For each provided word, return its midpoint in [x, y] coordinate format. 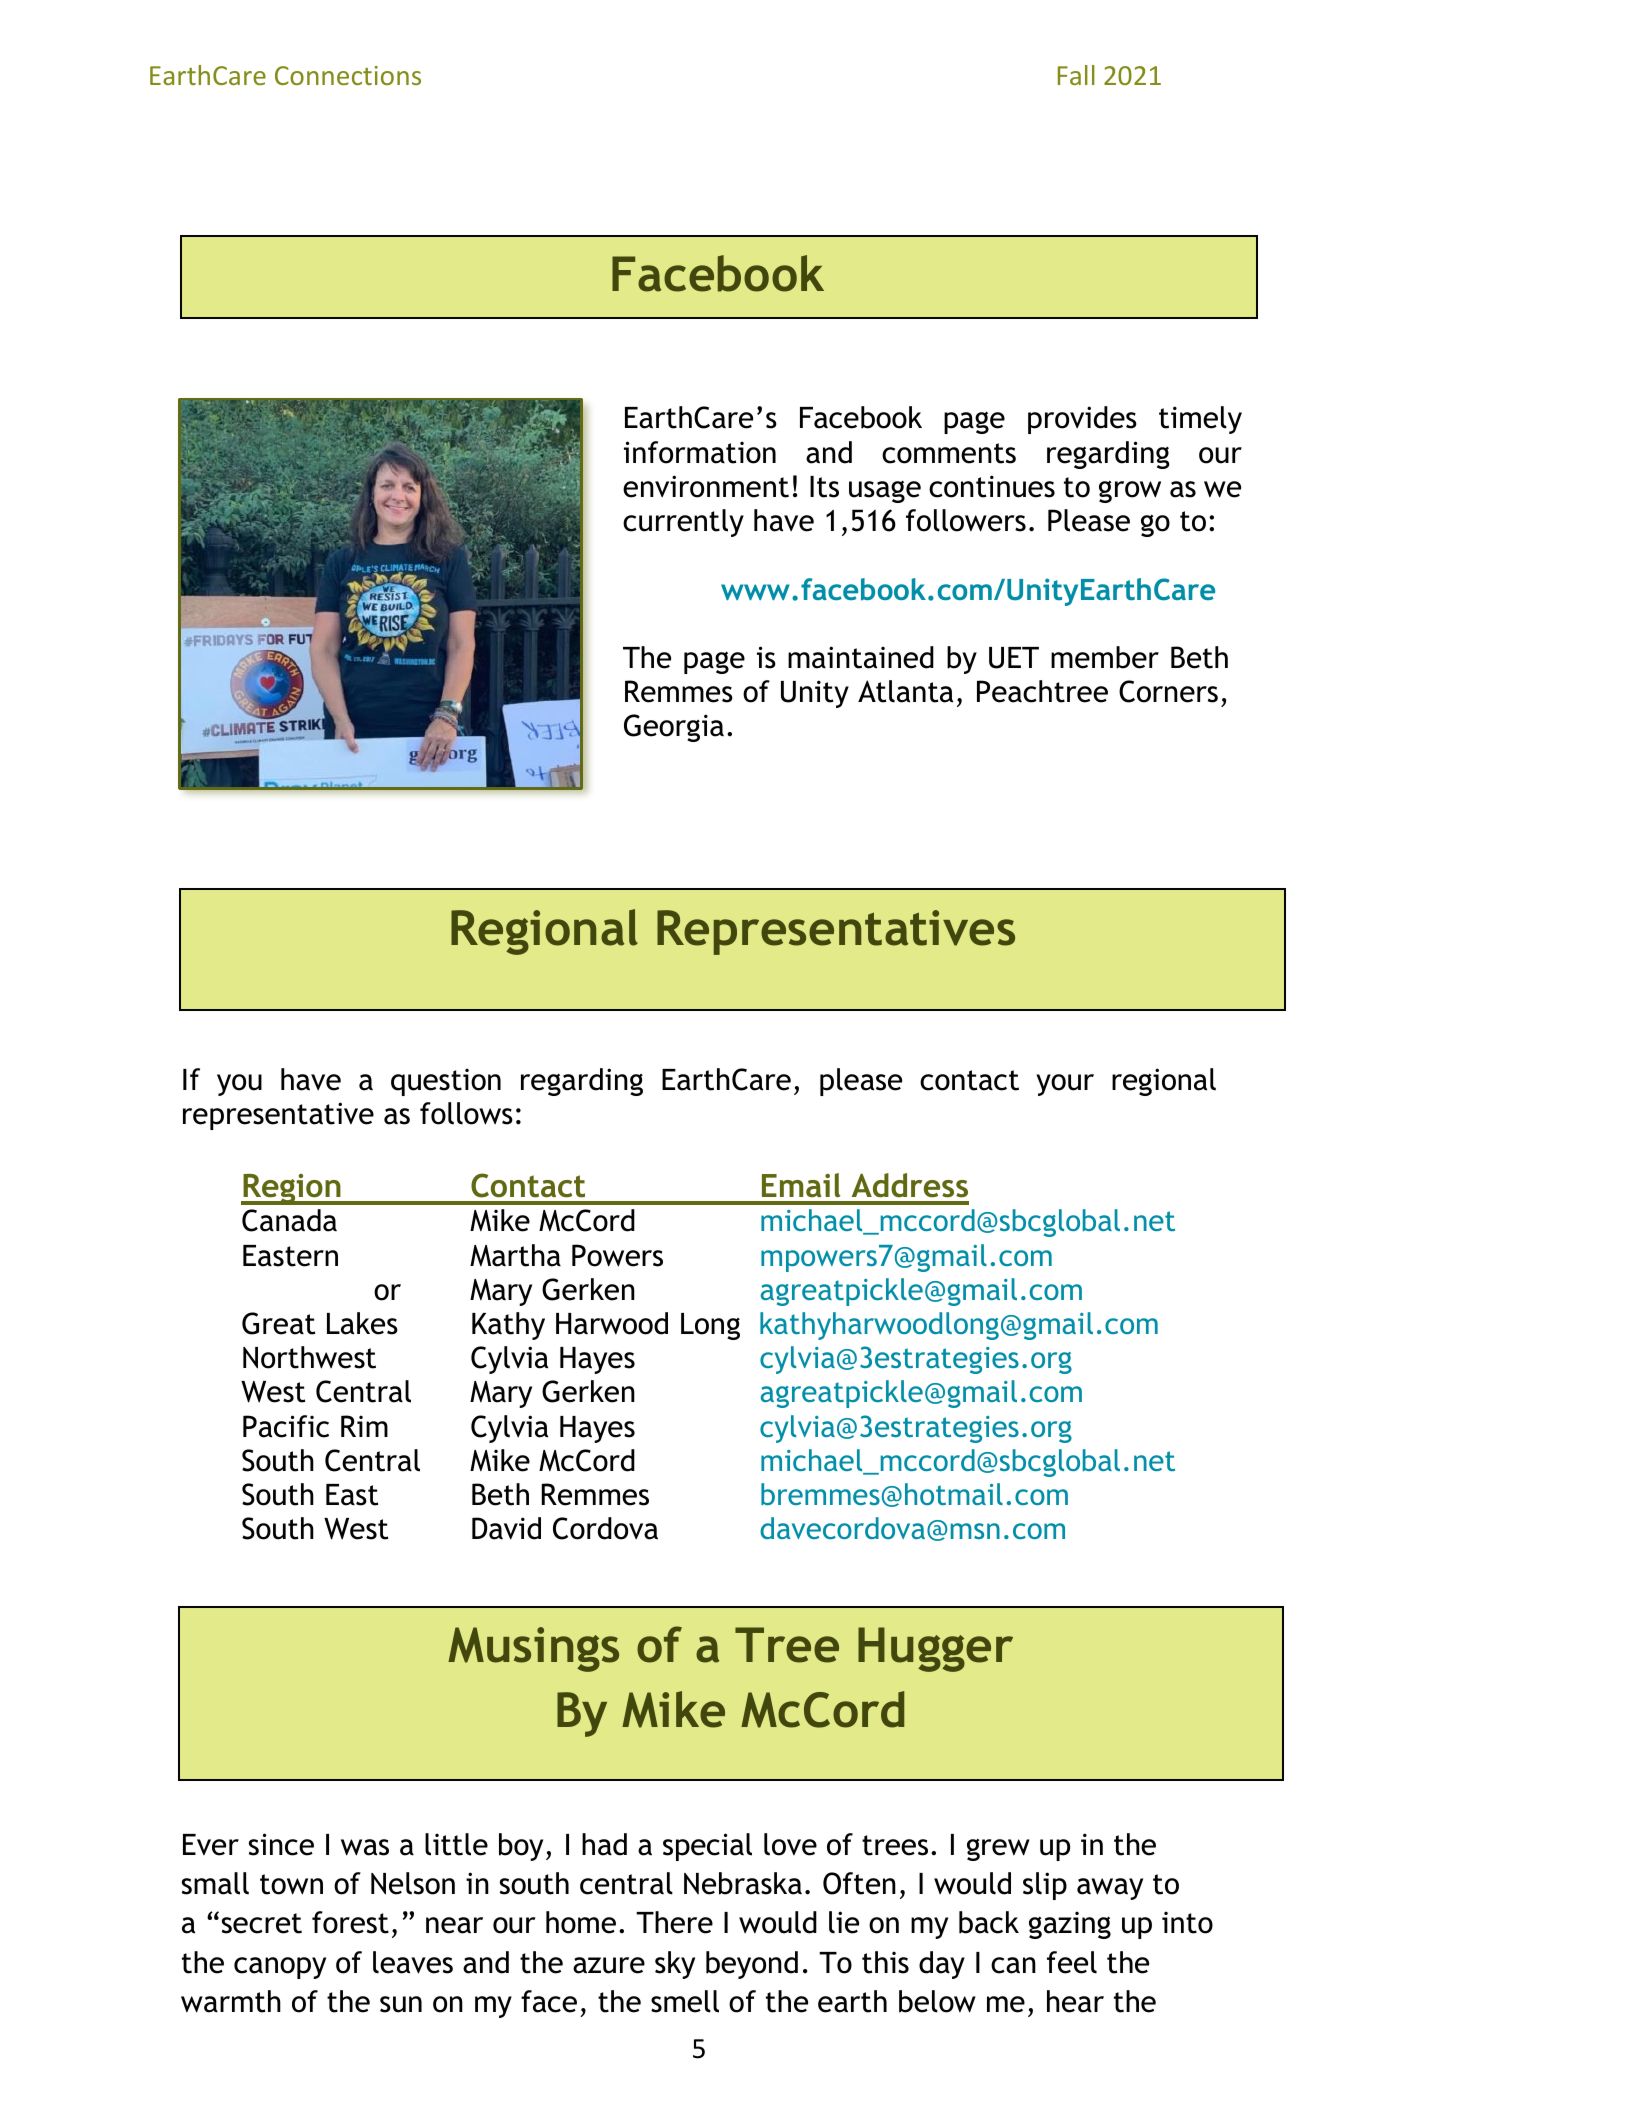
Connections [348, 75]
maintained [861, 657]
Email [801, 1185]
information [700, 452]
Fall [1076, 75]
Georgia [674, 728]
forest [350, 1922]
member [1105, 657]
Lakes [362, 1323]
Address [910, 1185]
